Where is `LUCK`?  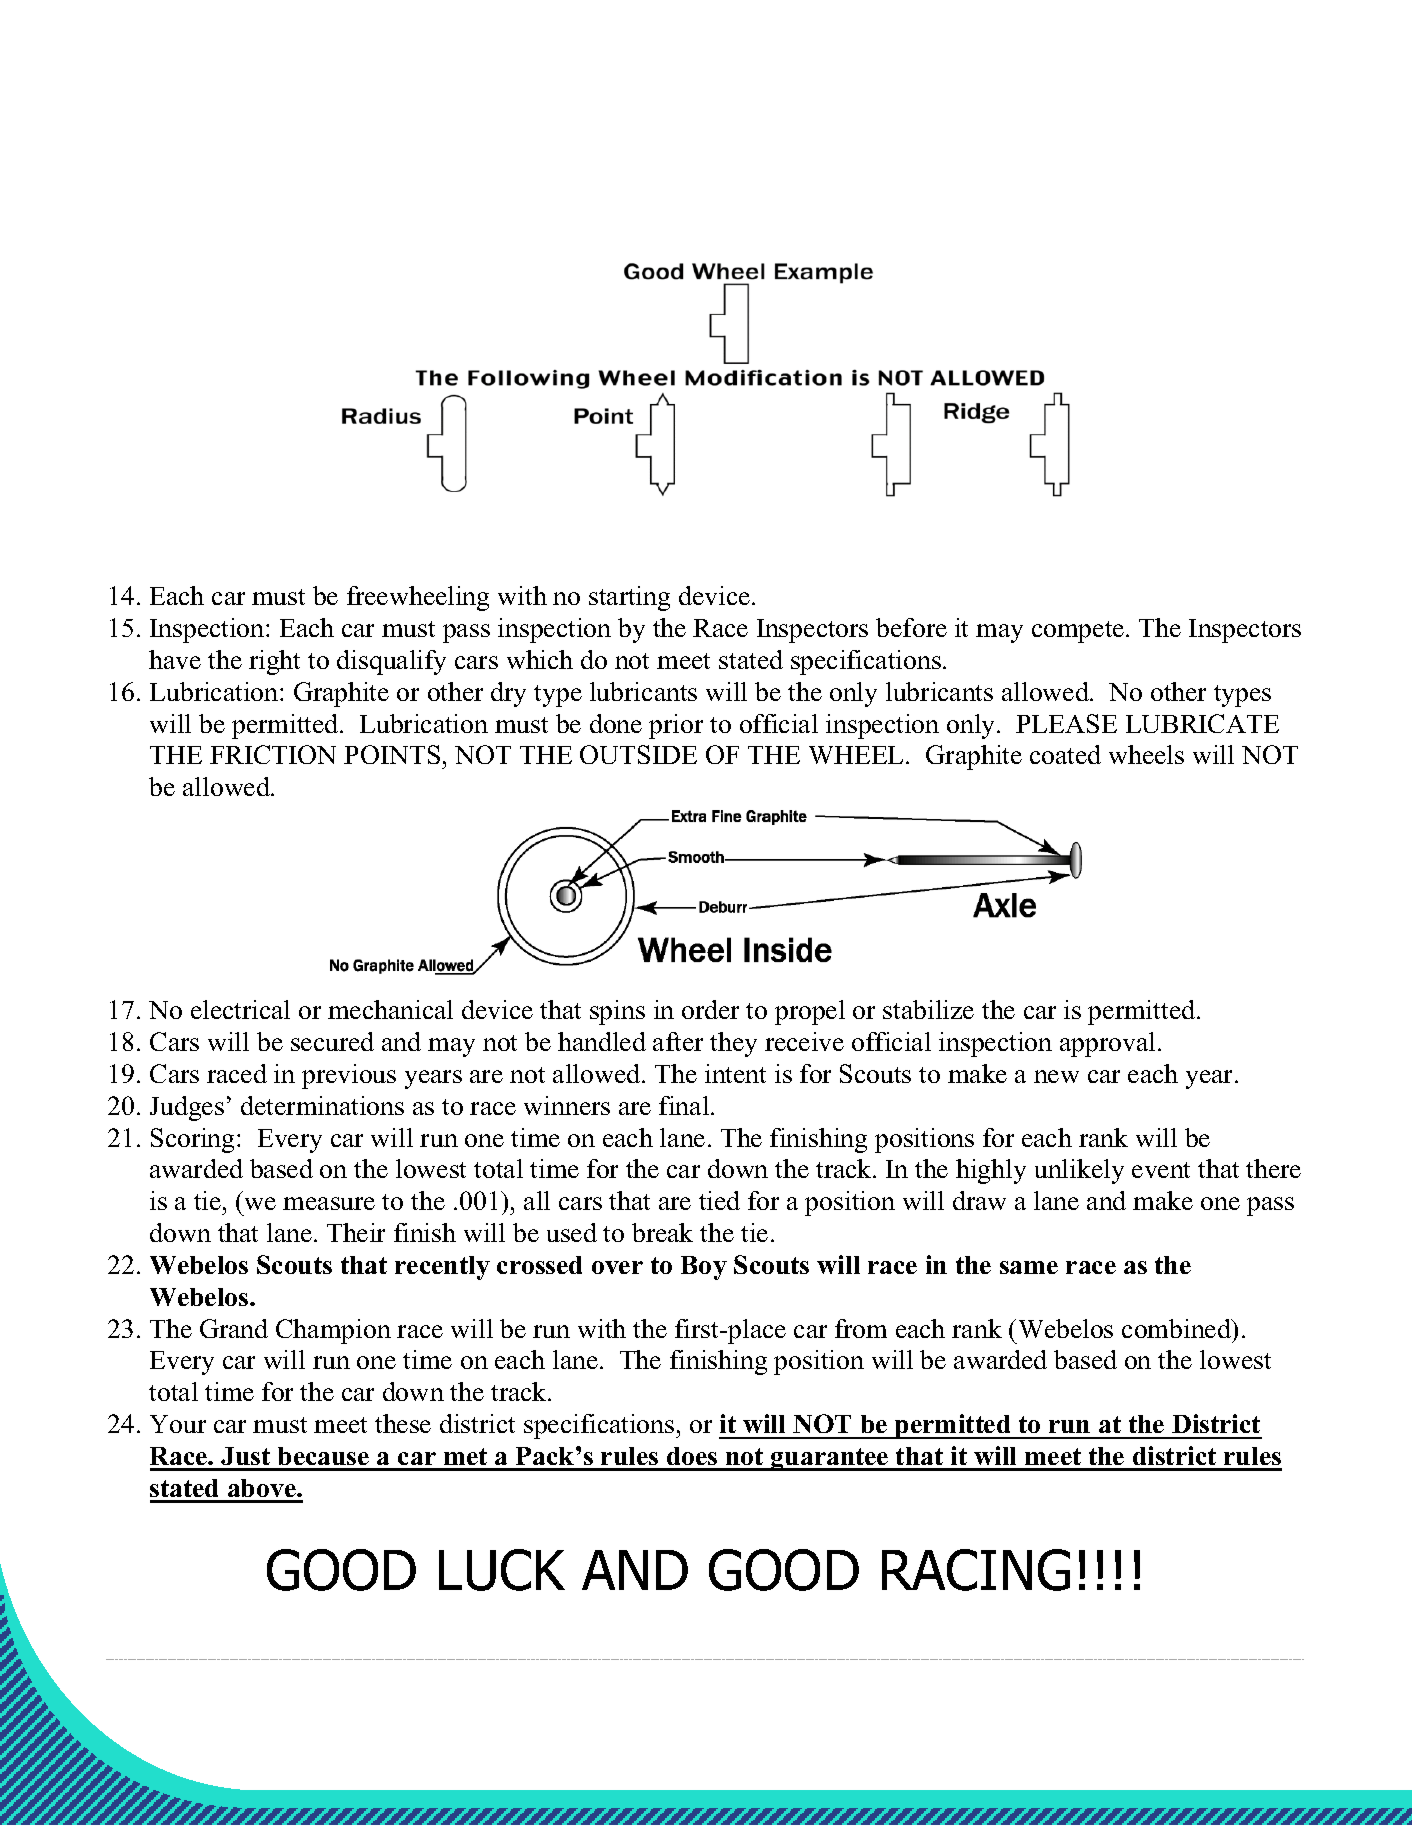
LUCK is located at coordinates (502, 1570).
